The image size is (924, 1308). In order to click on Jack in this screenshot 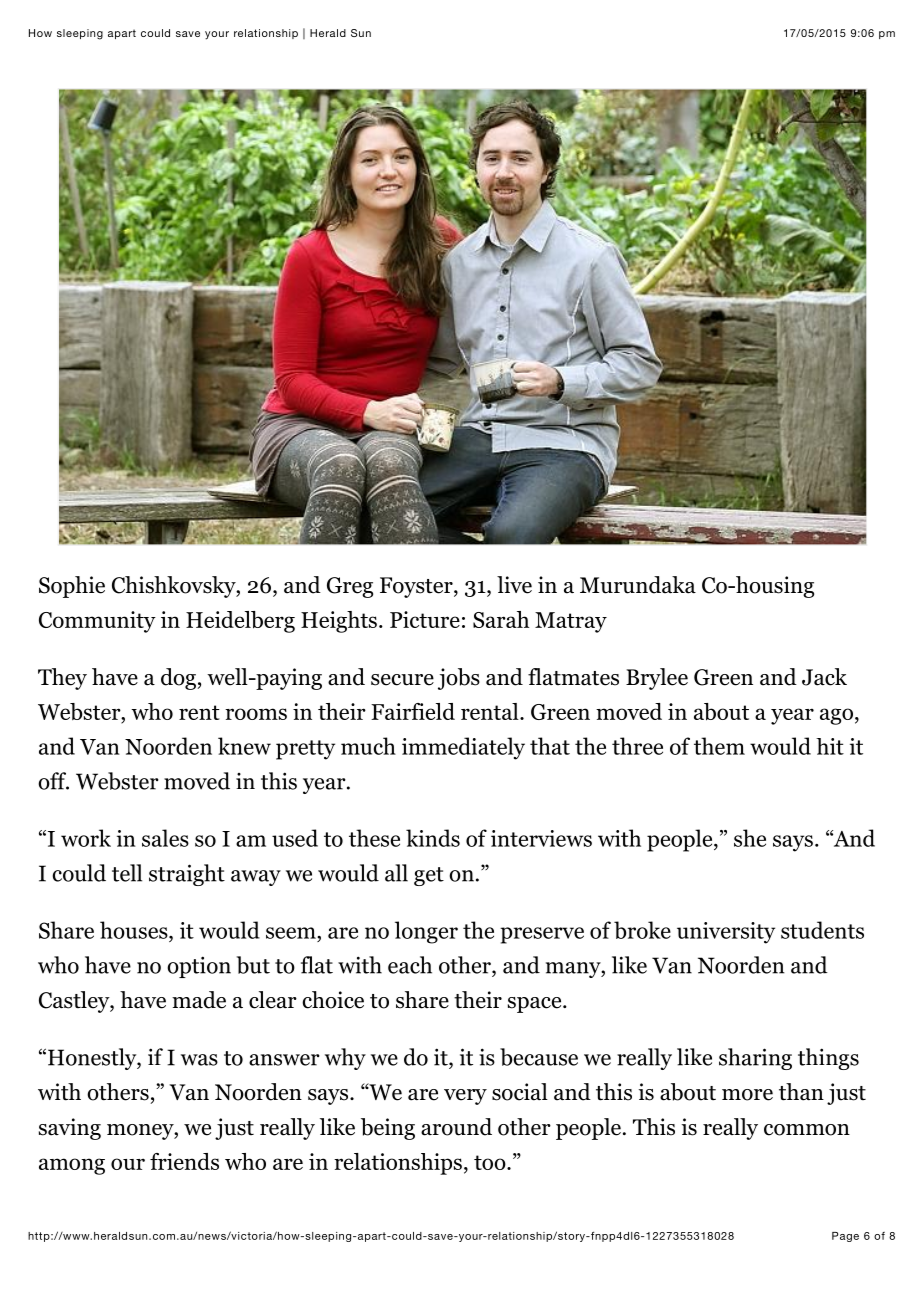, I will do `click(824, 677)`.
